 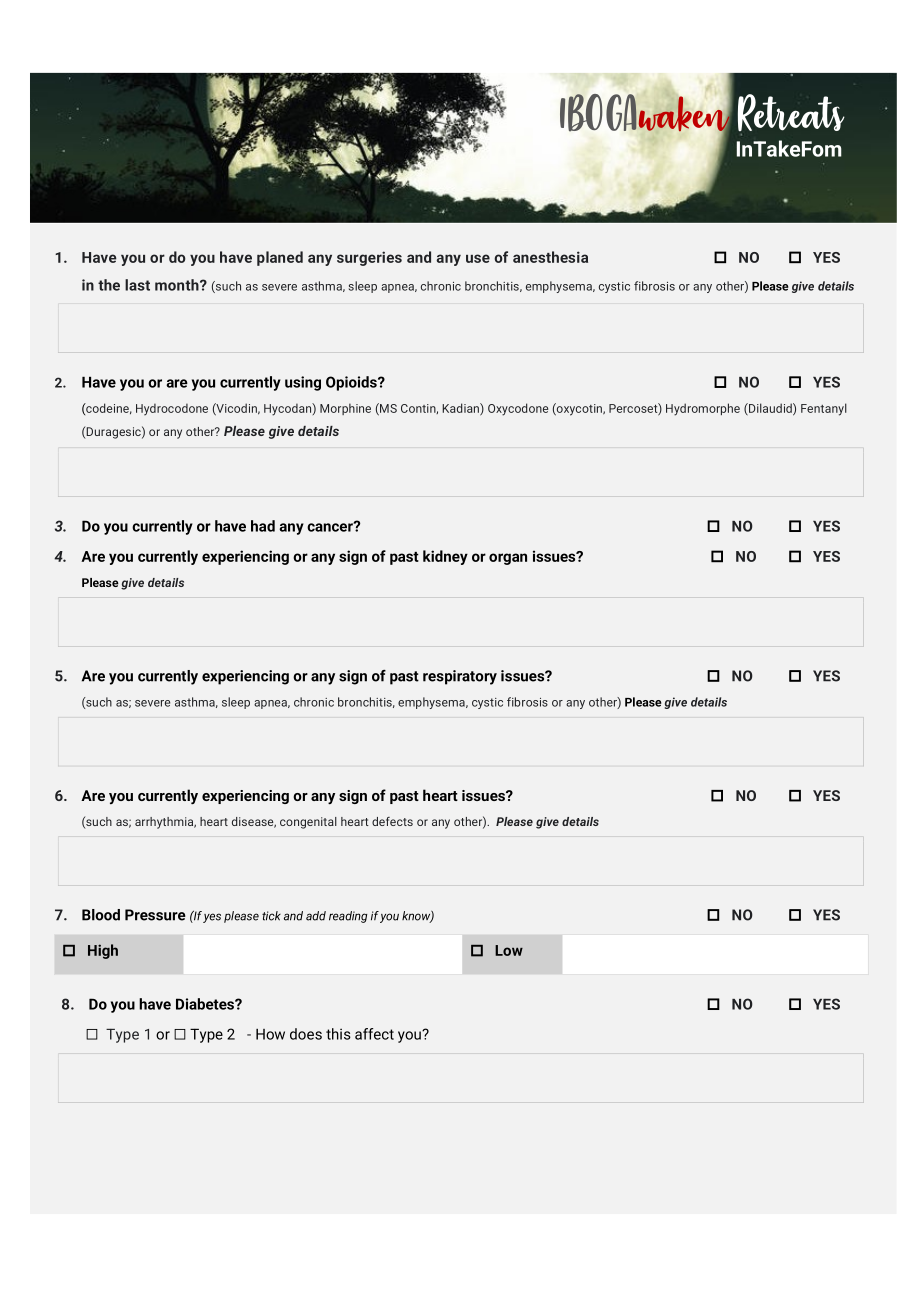 What do you see at coordinates (460, 677) in the page?
I see `respiratory` at bounding box center [460, 677].
